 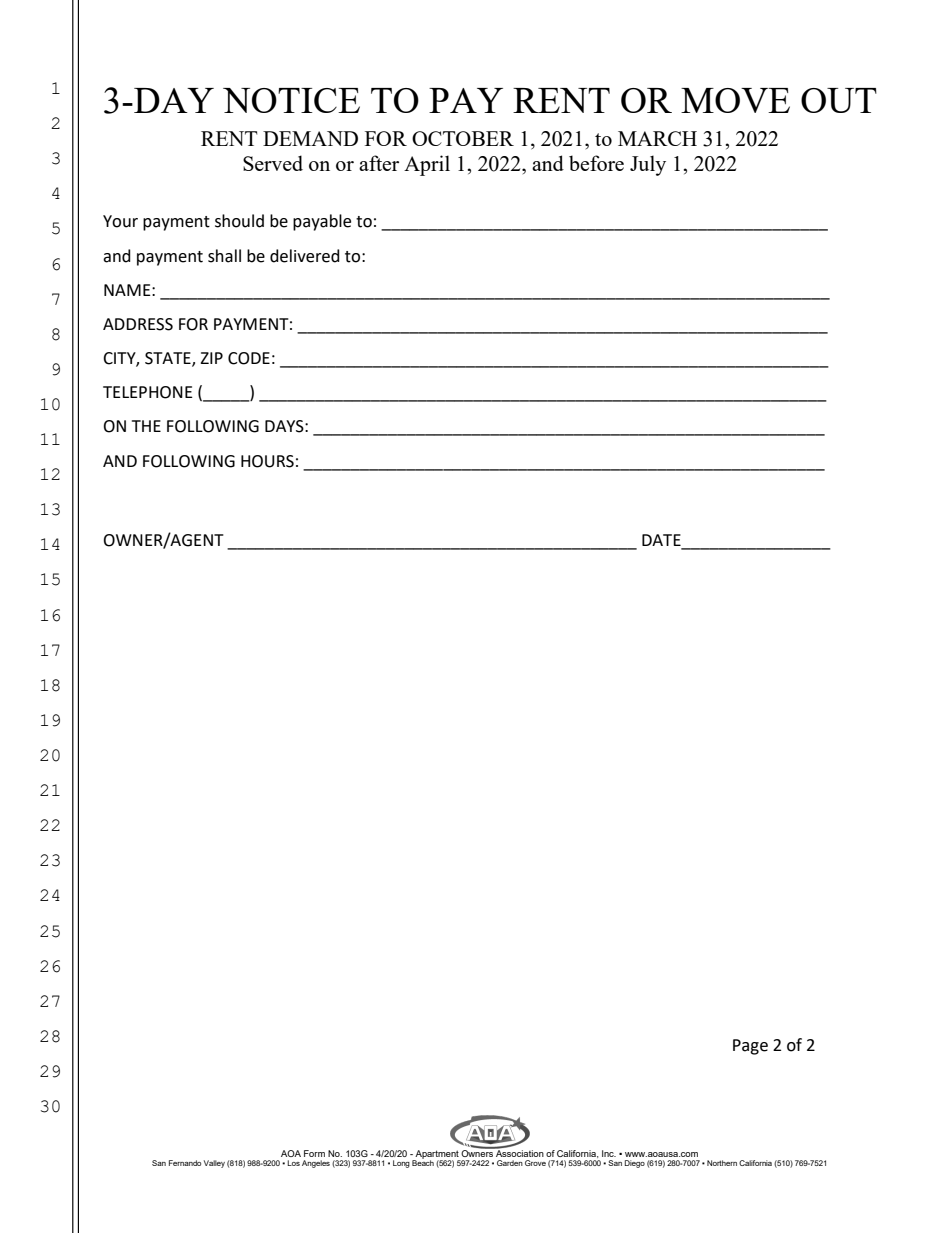 I want to click on Served, so click(x=273, y=163).
